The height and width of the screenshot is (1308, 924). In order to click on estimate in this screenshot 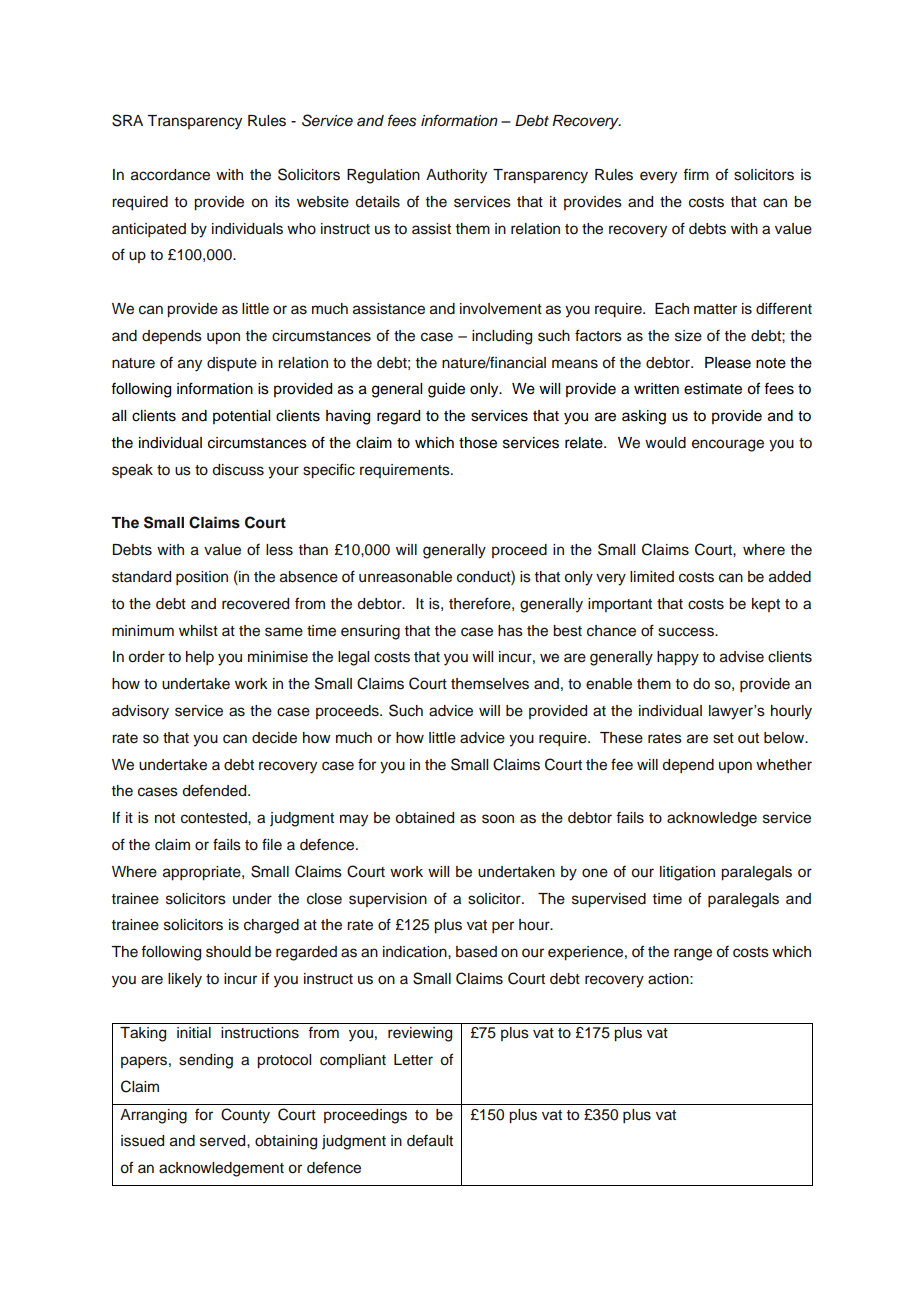, I will do `click(713, 389)`.
